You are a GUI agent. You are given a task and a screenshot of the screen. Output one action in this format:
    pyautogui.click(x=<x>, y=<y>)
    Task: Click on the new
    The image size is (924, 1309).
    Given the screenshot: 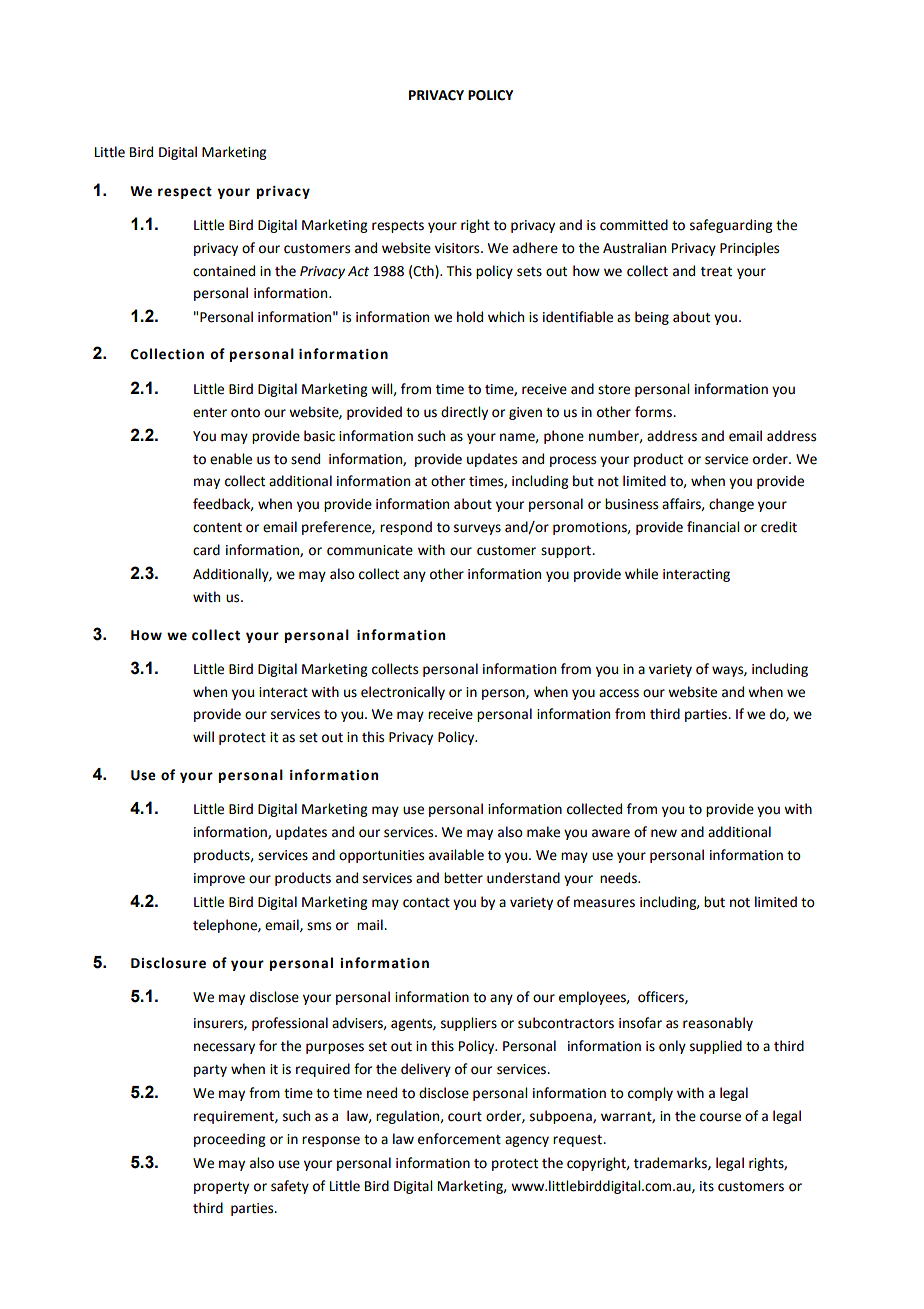 What is the action you would take?
    pyautogui.click(x=664, y=833)
